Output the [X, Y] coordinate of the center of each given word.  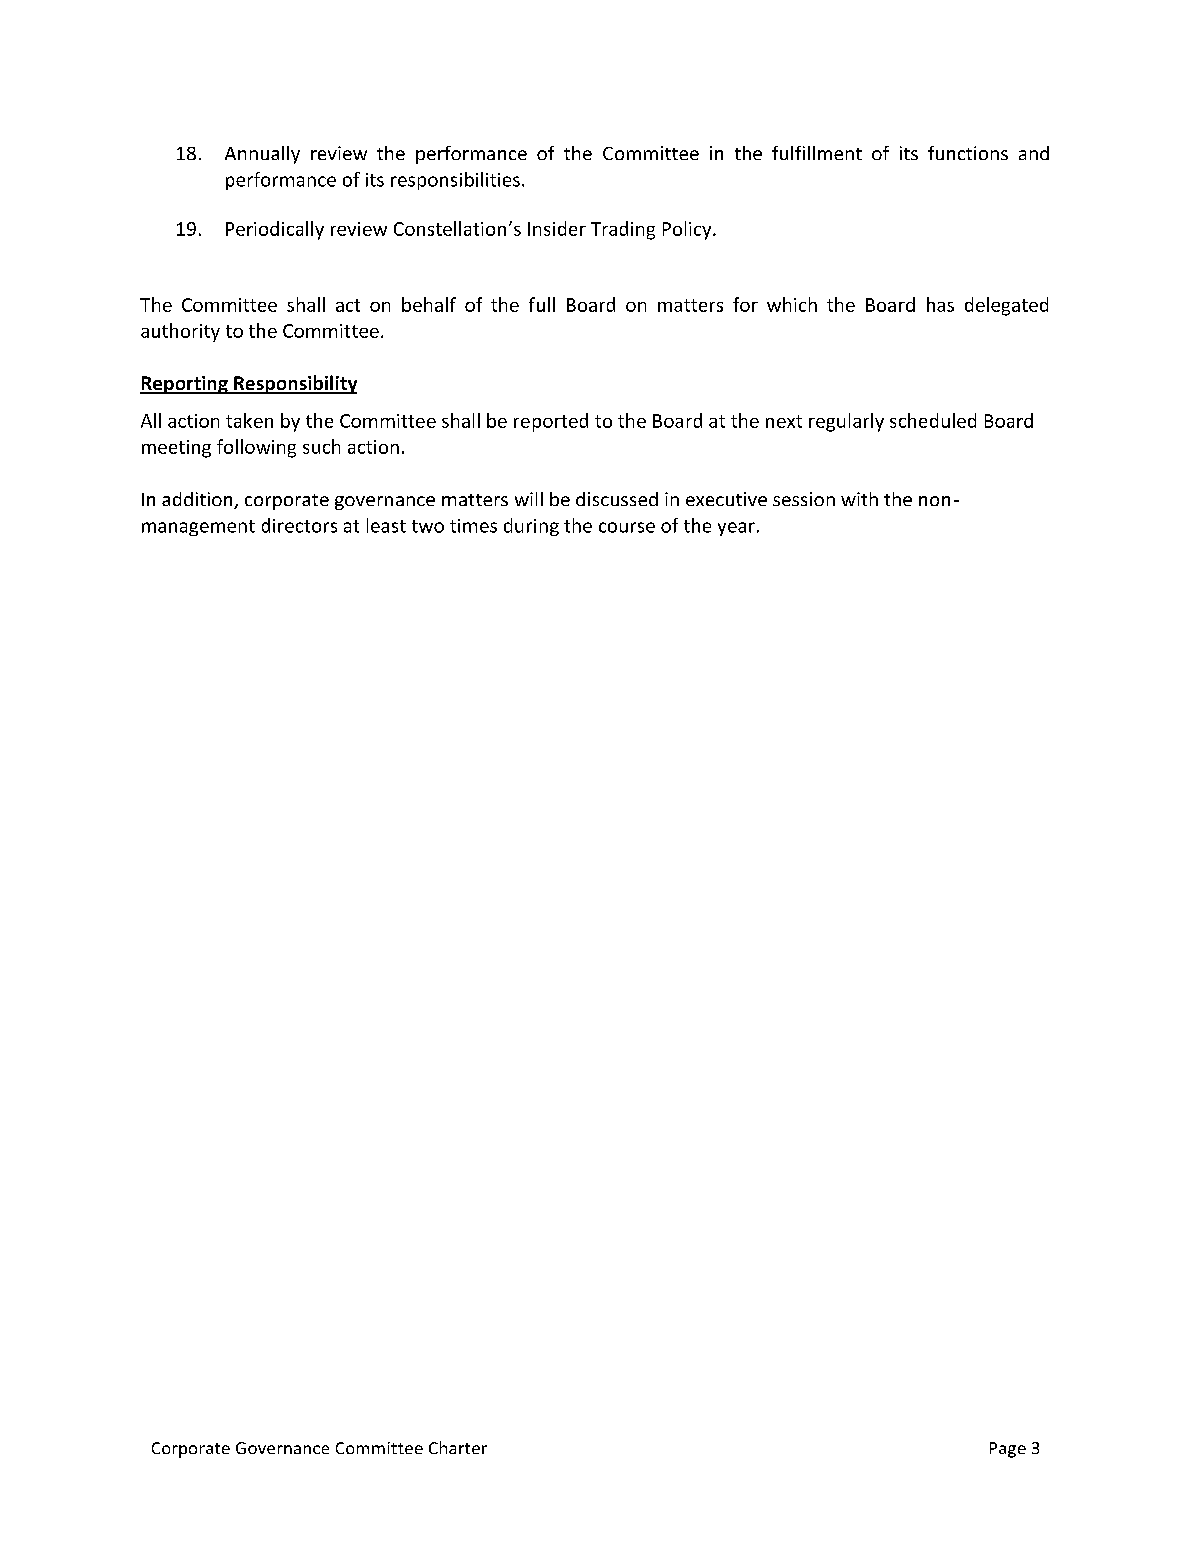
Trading [623, 230]
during [531, 527]
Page [1008, 1450]
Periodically [275, 230]
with [859, 499]
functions [968, 153]
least [386, 525]
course [627, 527]
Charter [458, 1447]
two [428, 526]
